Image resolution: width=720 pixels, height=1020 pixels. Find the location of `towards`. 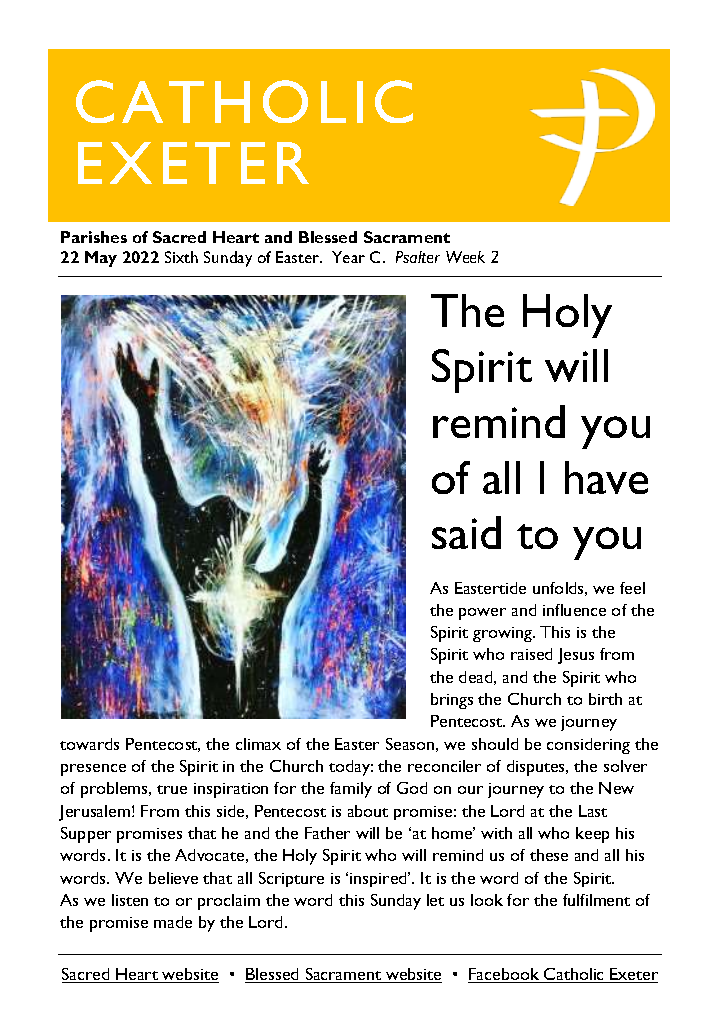

towards is located at coordinates (89, 744).
